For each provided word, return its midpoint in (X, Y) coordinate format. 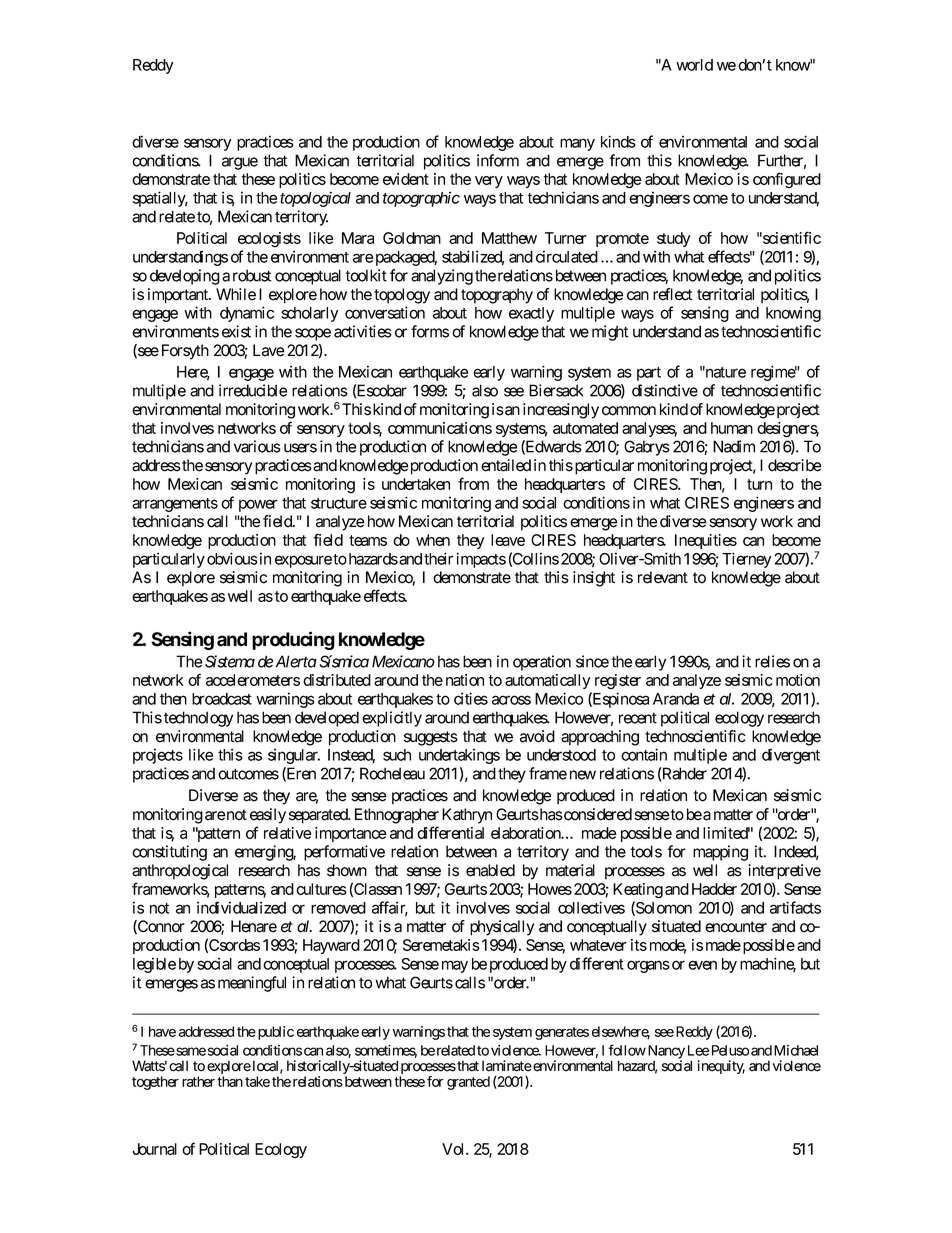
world (694, 65)
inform (498, 160)
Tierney (746, 560)
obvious (232, 558)
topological (315, 199)
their (438, 558)
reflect (673, 294)
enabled (490, 870)
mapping (720, 853)
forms (430, 331)
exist (236, 331)
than (230, 1081)
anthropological (180, 872)
